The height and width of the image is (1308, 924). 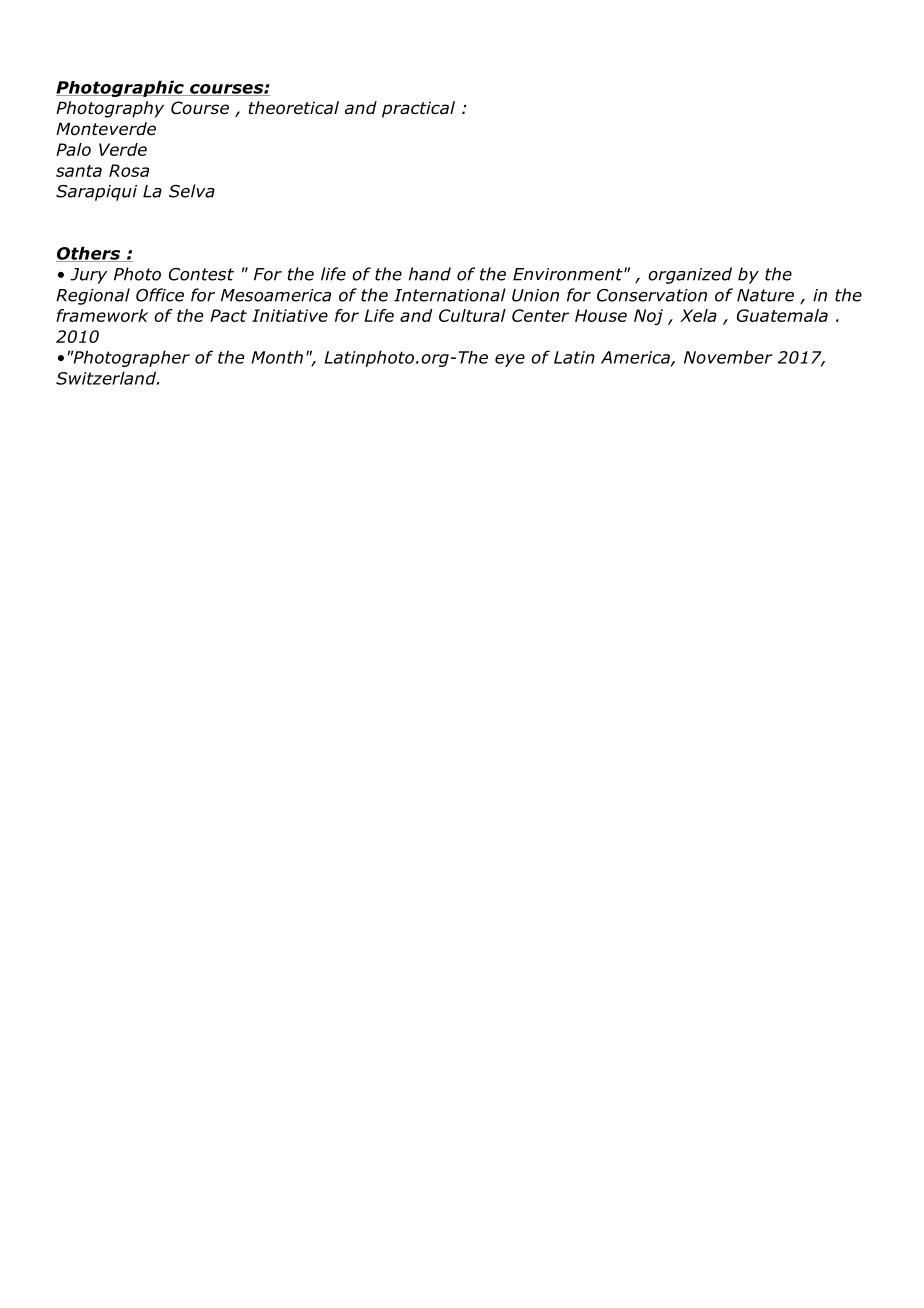 I want to click on November, so click(x=728, y=357).
